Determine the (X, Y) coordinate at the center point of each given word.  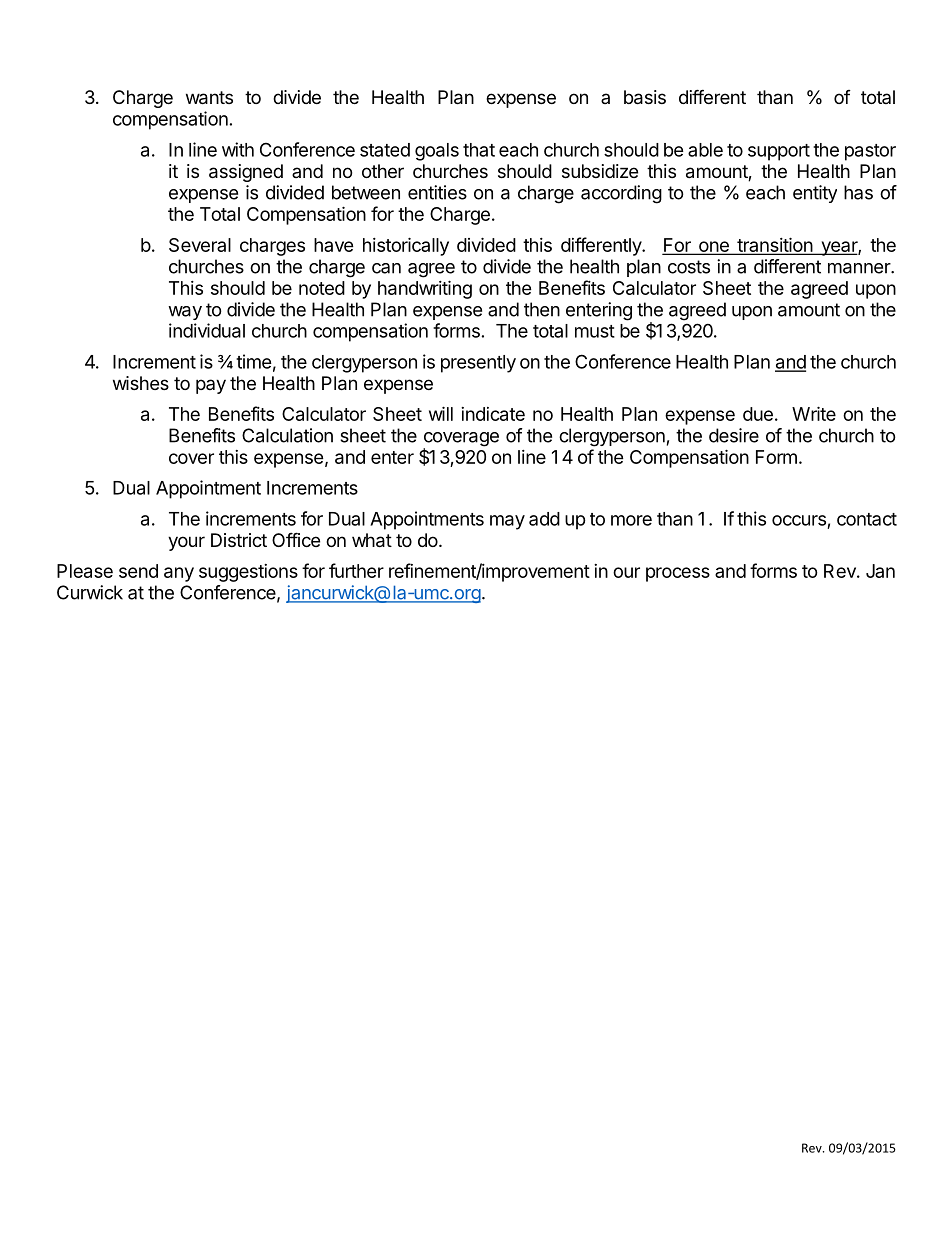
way (185, 313)
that (479, 150)
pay (211, 386)
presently (478, 364)
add (544, 519)
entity (815, 194)
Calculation (287, 435)
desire (734, 435)
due (758, 414)
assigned (246, 173)
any (179, 574)
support (779, 152)
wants (209, 98)
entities (437, 192)
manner (860, 268)
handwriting (425, 289)
